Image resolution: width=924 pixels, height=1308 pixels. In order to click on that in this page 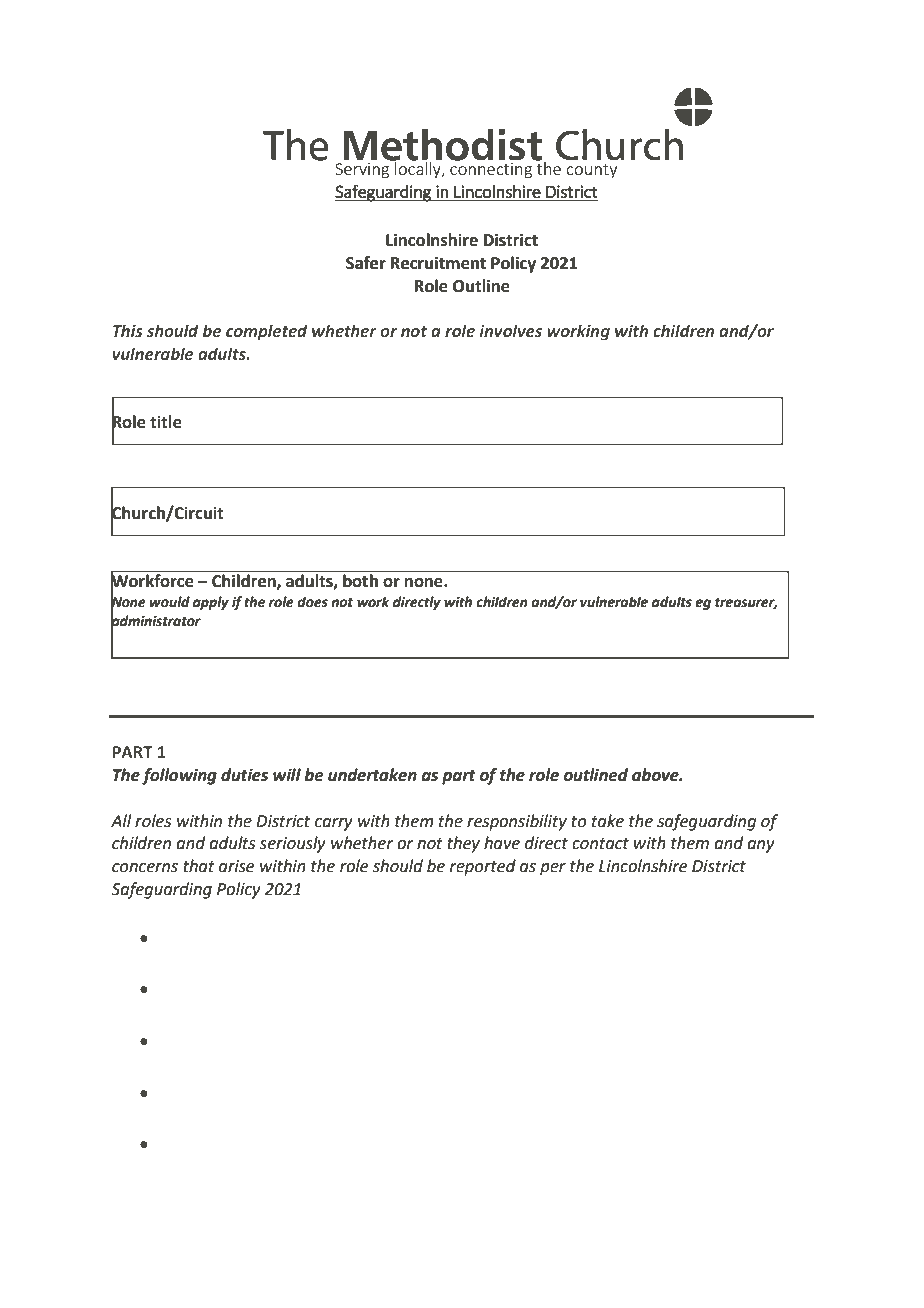, I will do `click(199, 866)`.
